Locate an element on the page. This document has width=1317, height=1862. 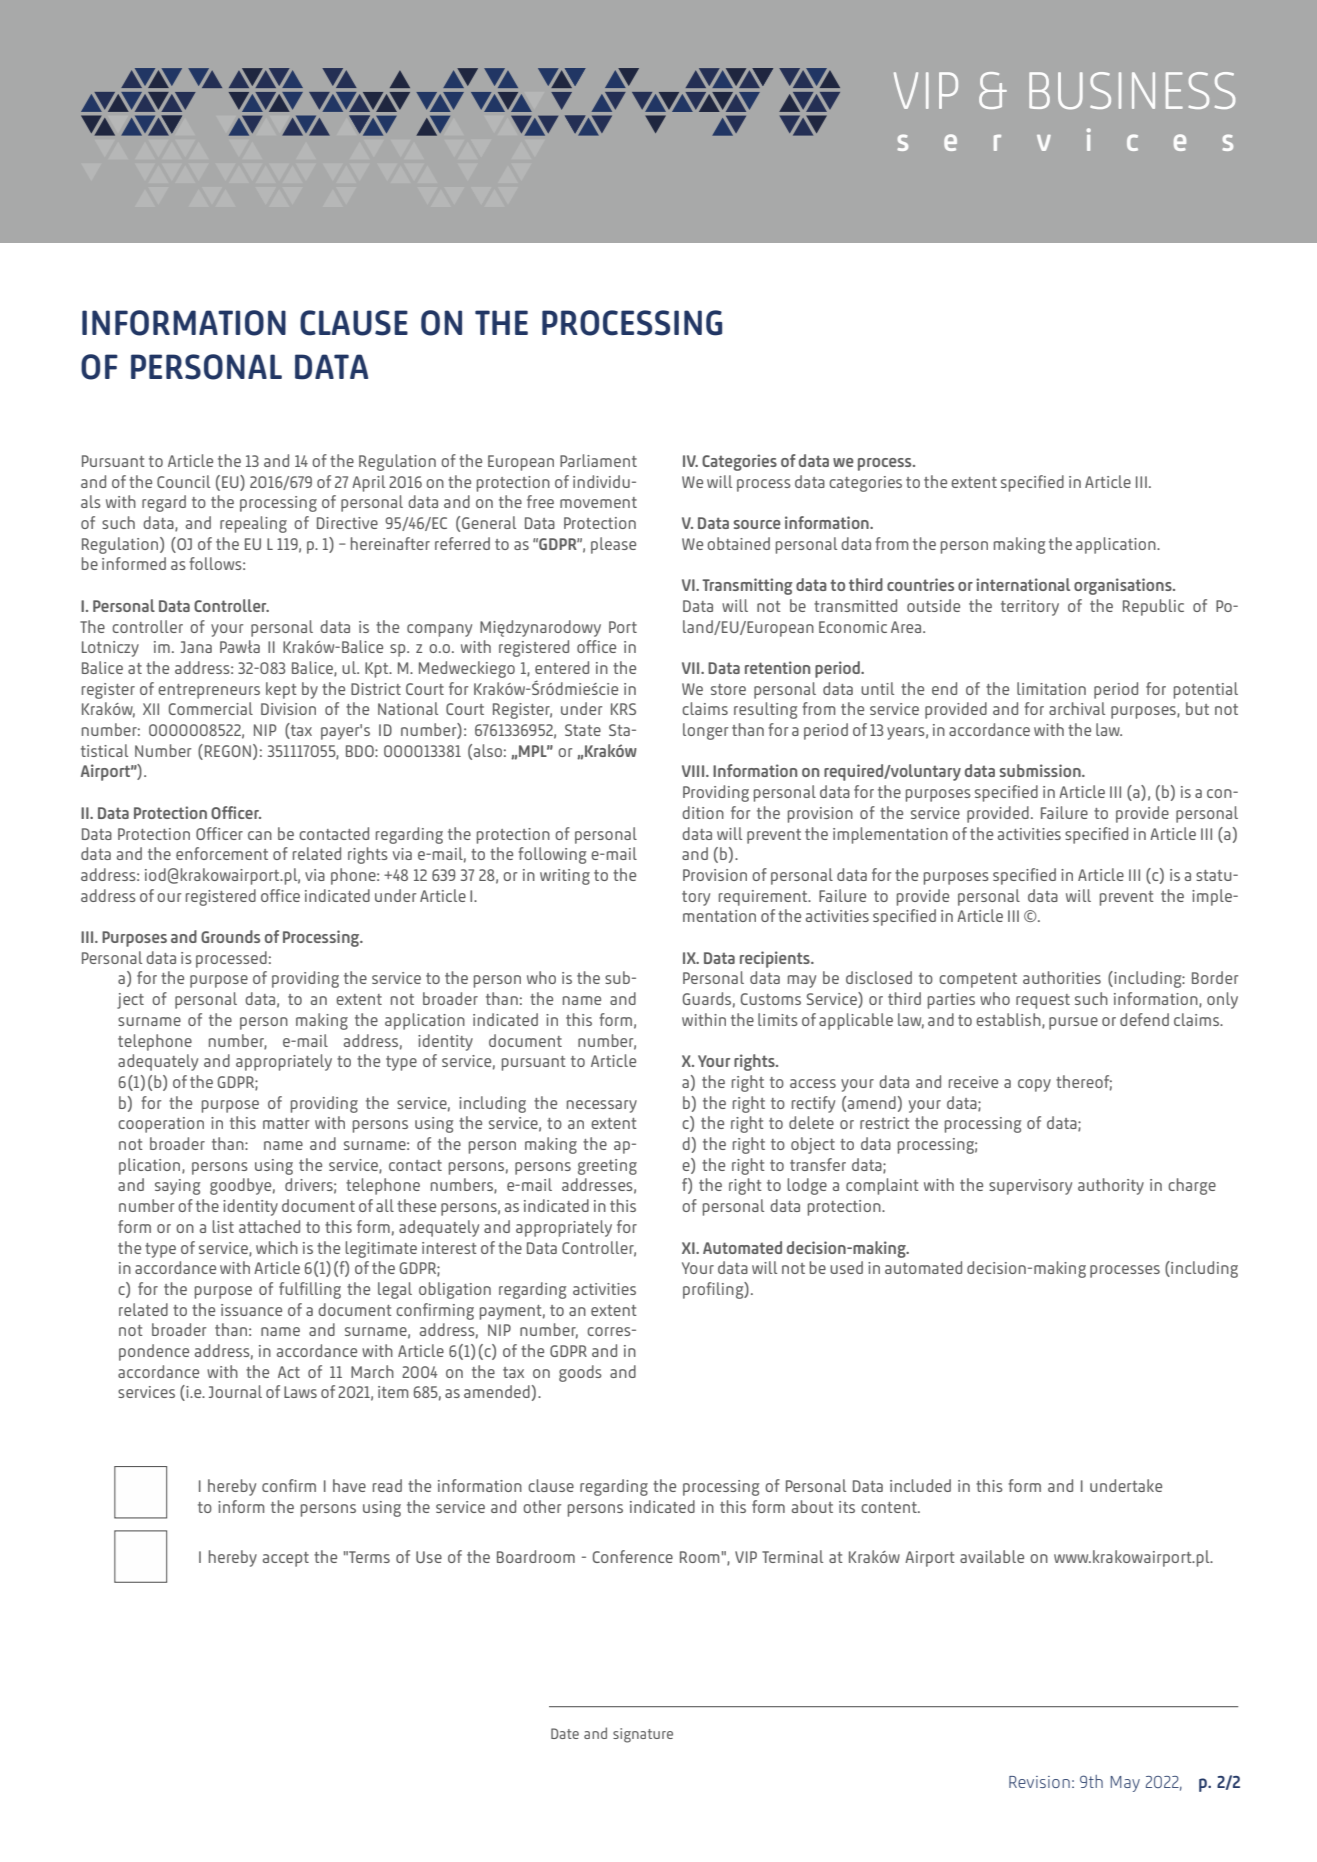
signature is located at coordinates (643, 1735).
